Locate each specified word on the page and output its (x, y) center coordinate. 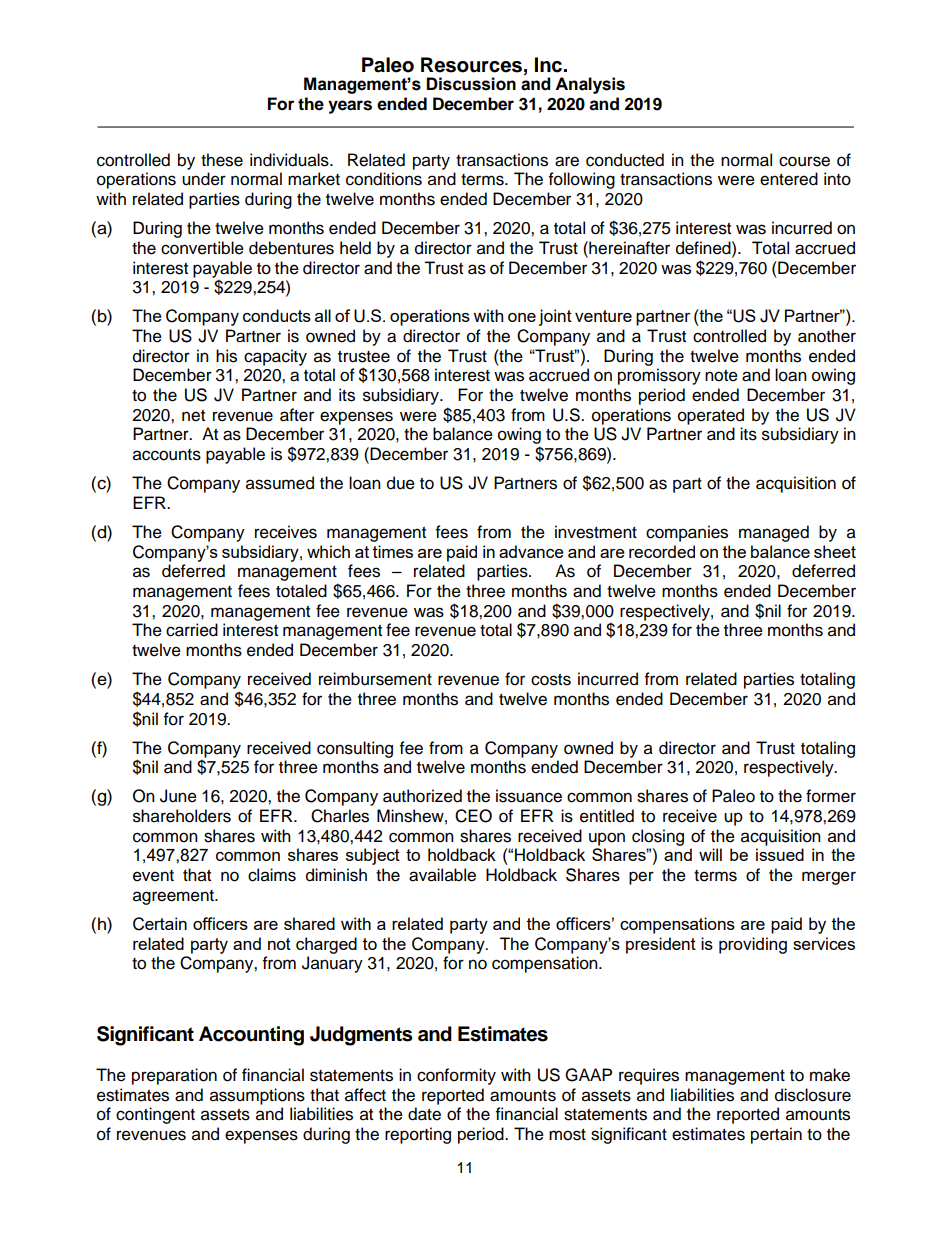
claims (272, 875)
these (222, 160)
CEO (473, 816)
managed (774, 533)
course (804, 161)
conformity (456, 1076)
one (522, 317)
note (721, 376)
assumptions (257, 1096)
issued (780, 854)
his (226, 356)
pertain (776, 1135)
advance (531, 551)
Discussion (471, 84)
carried (192, 630)
